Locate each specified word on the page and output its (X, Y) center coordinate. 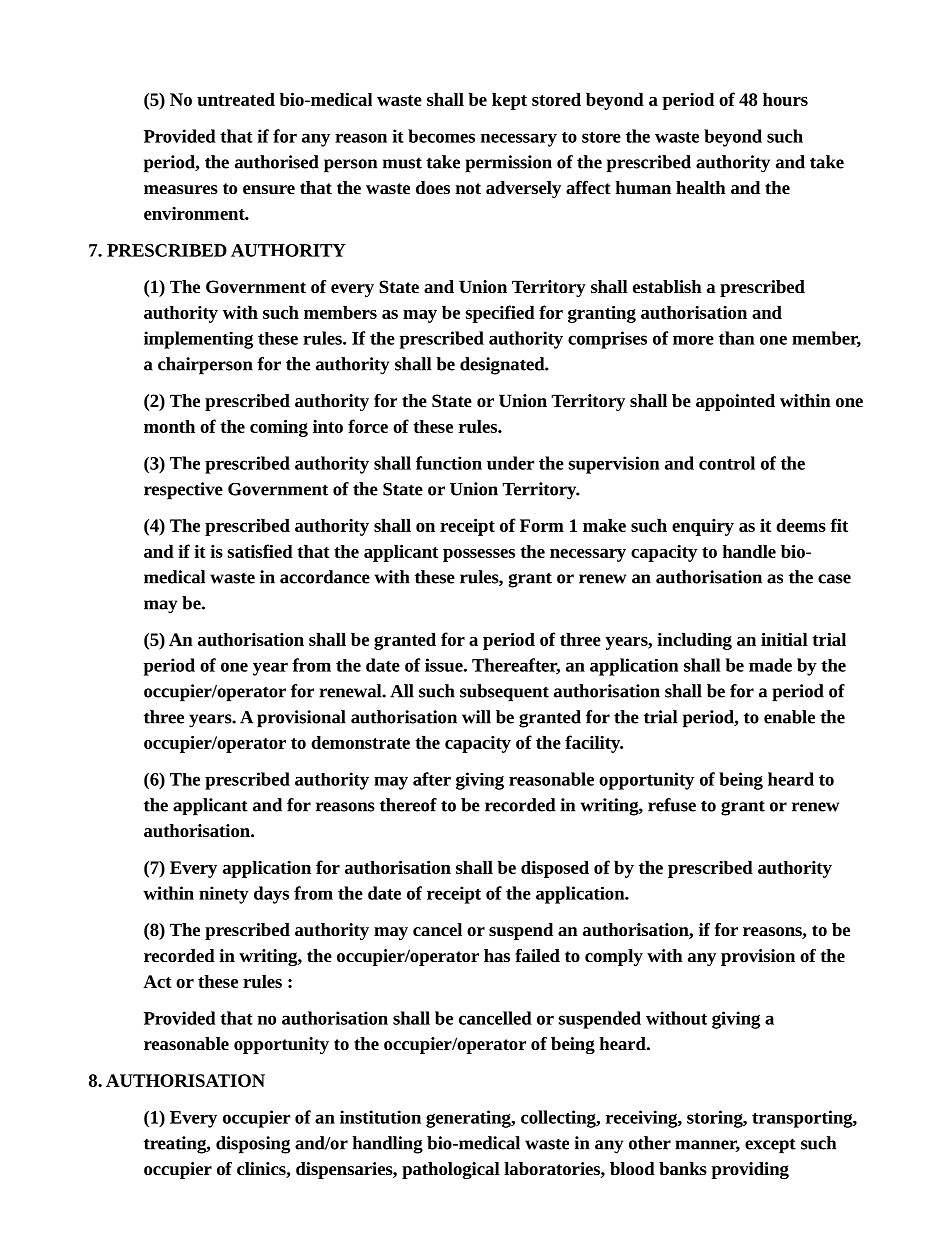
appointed (735, 402)
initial (784, 639)
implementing (198, 340)
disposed (555, 869)
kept (509, 101)
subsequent (504, 693)
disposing (253, 1145)
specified (500, 314)
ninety (224, 895)
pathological (451, 1170)
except (770, 1146)
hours (785, 99)
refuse (672, 805)
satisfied (260, 551)
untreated (236, 99)
